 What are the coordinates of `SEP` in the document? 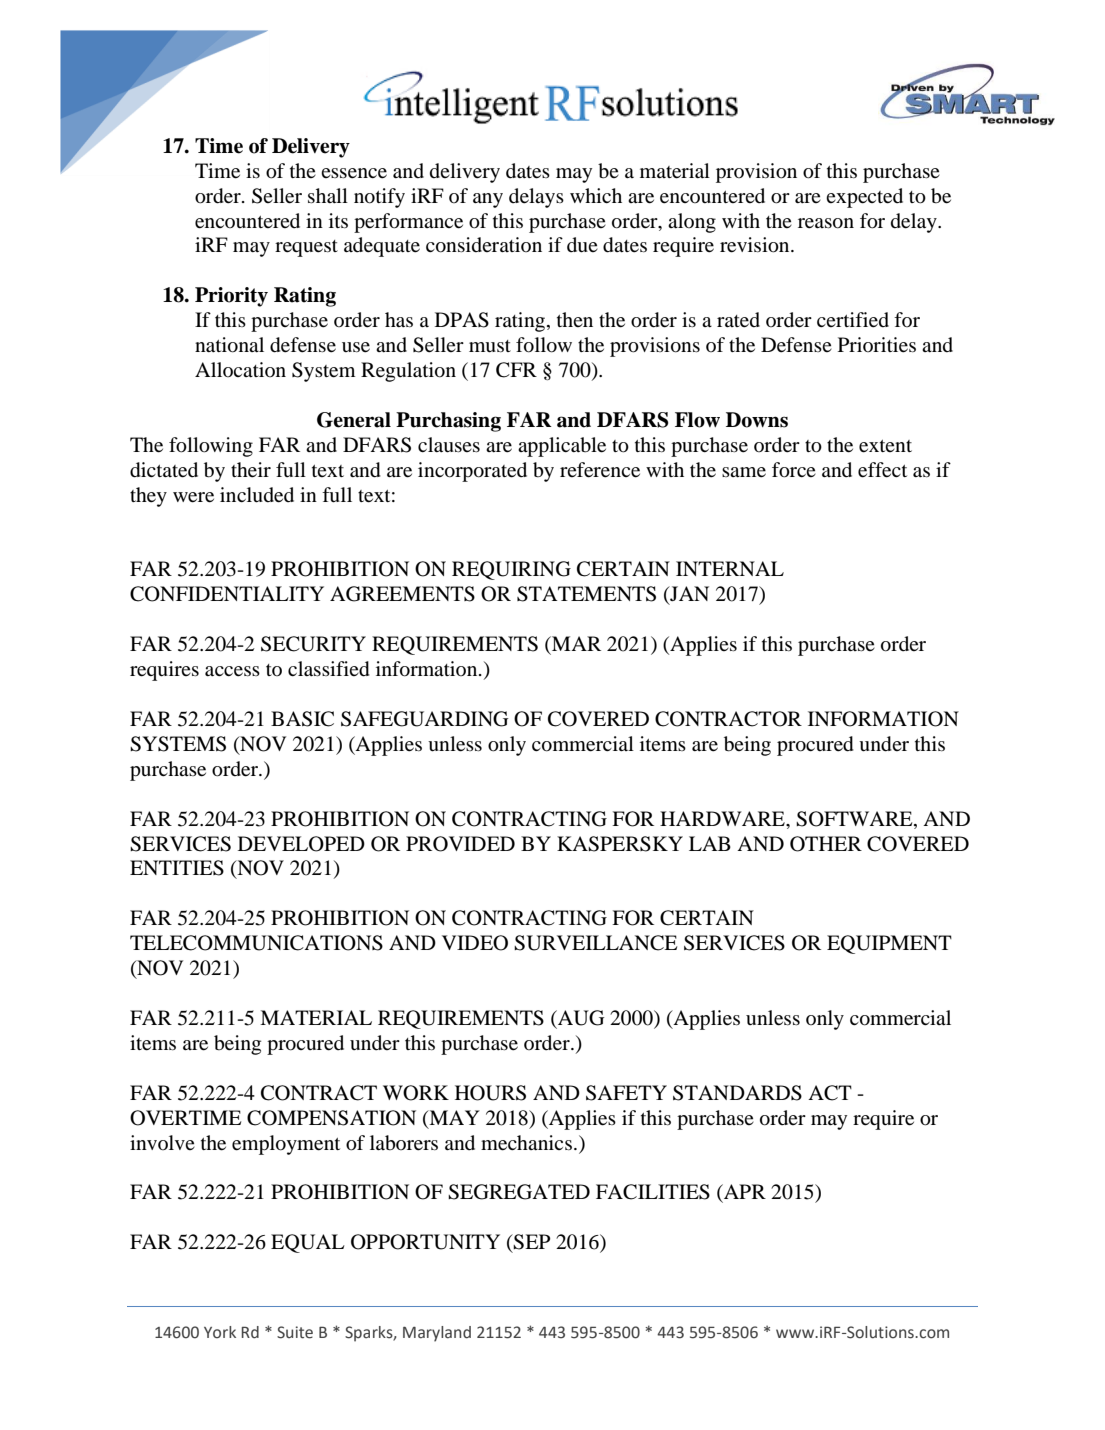 It's located at (531, 1242).
